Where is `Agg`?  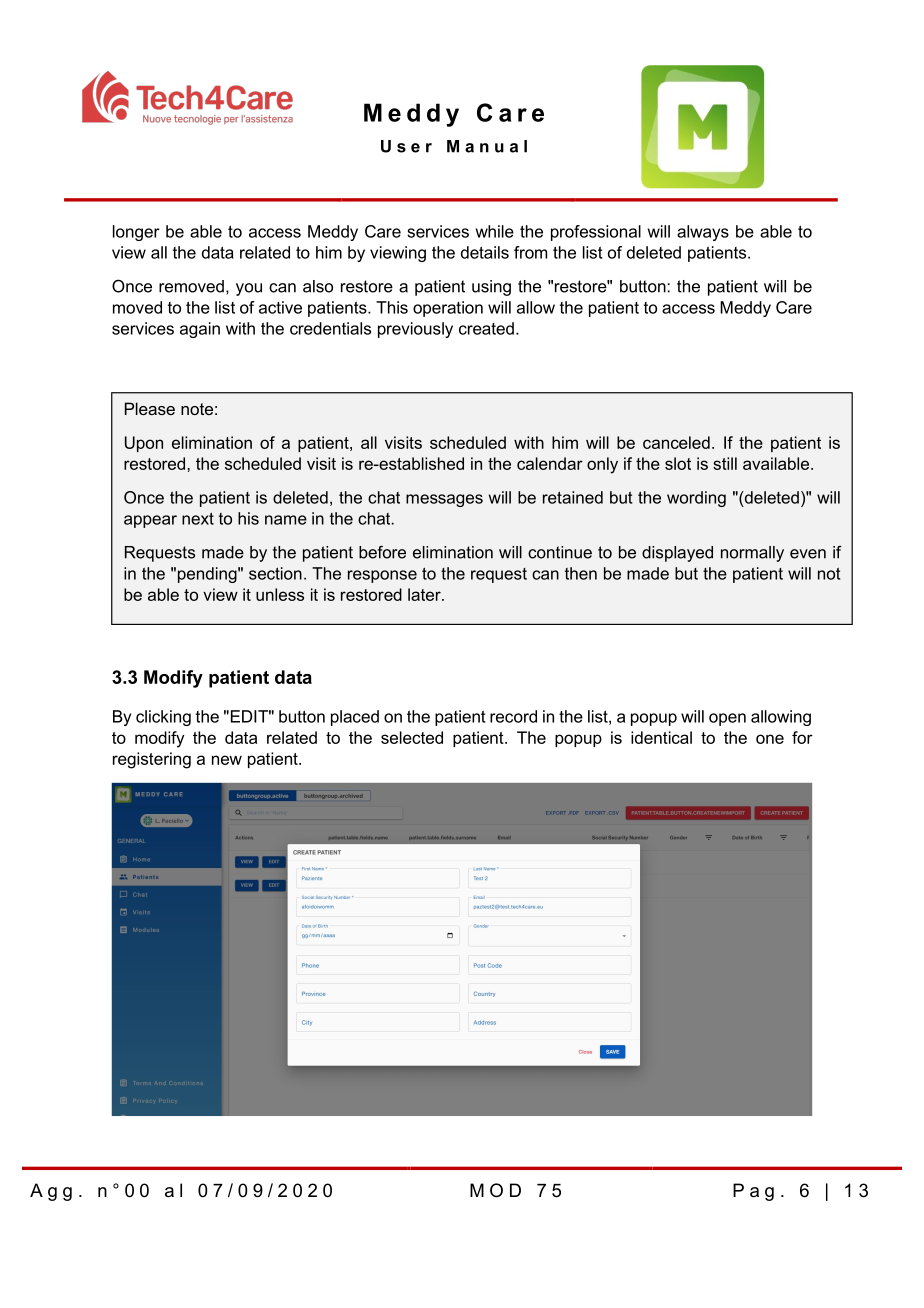 Agg is located at coordinates (51, 1192).
